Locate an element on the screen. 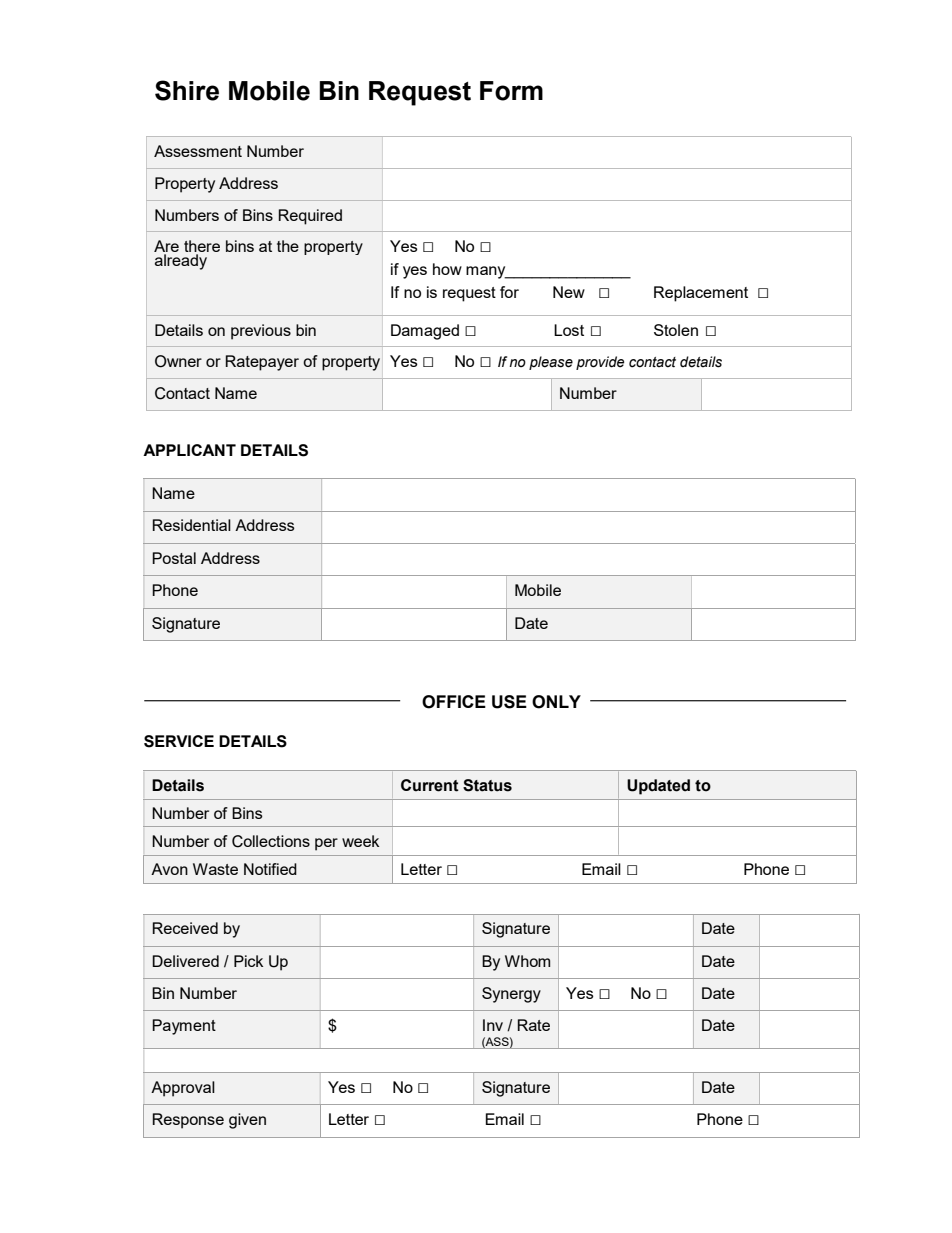  New is located at coordinates (569, 292).
